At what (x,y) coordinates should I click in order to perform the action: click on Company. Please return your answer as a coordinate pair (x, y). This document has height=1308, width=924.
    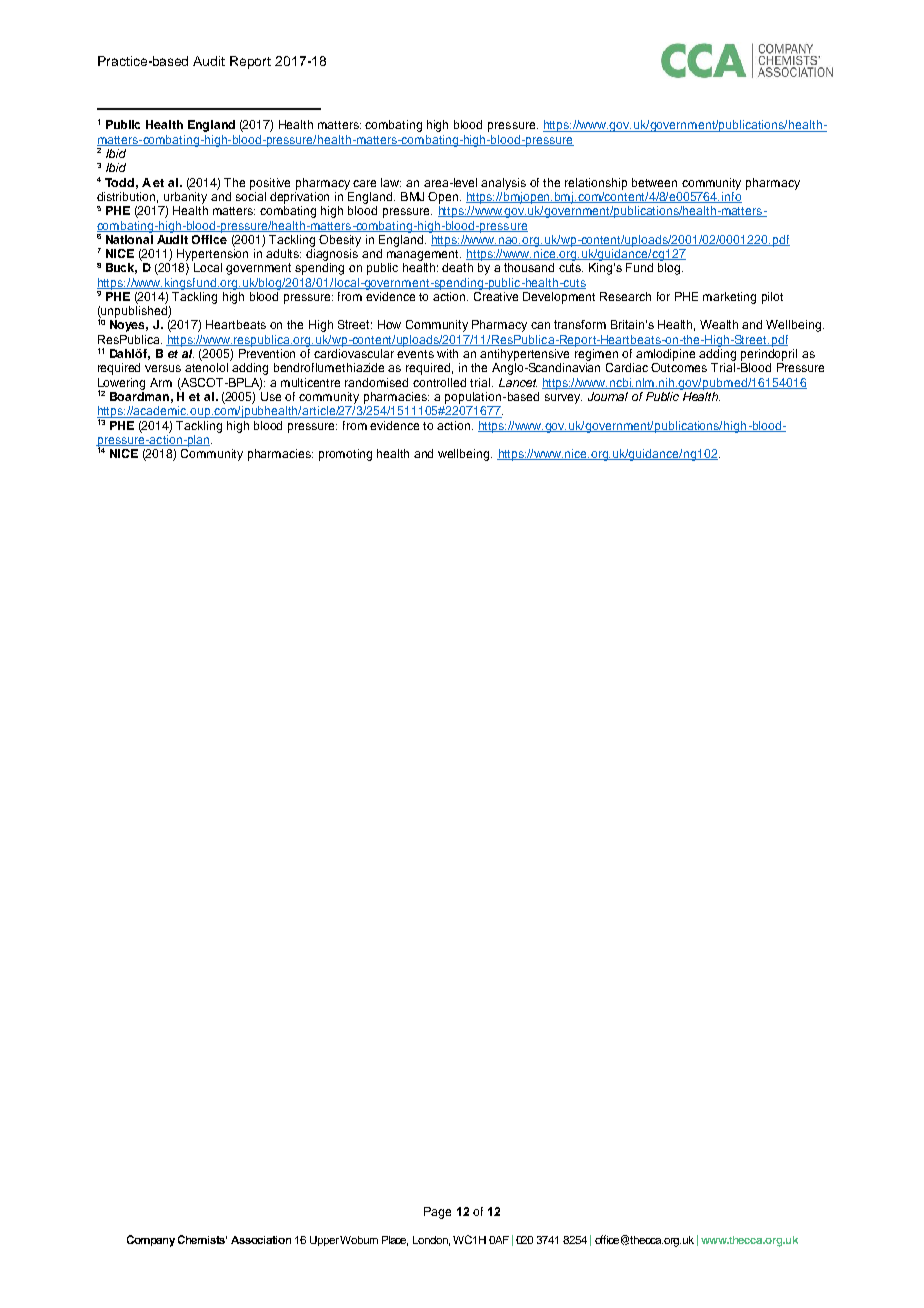
    Looking at the image, I should click on (151, 1241).
